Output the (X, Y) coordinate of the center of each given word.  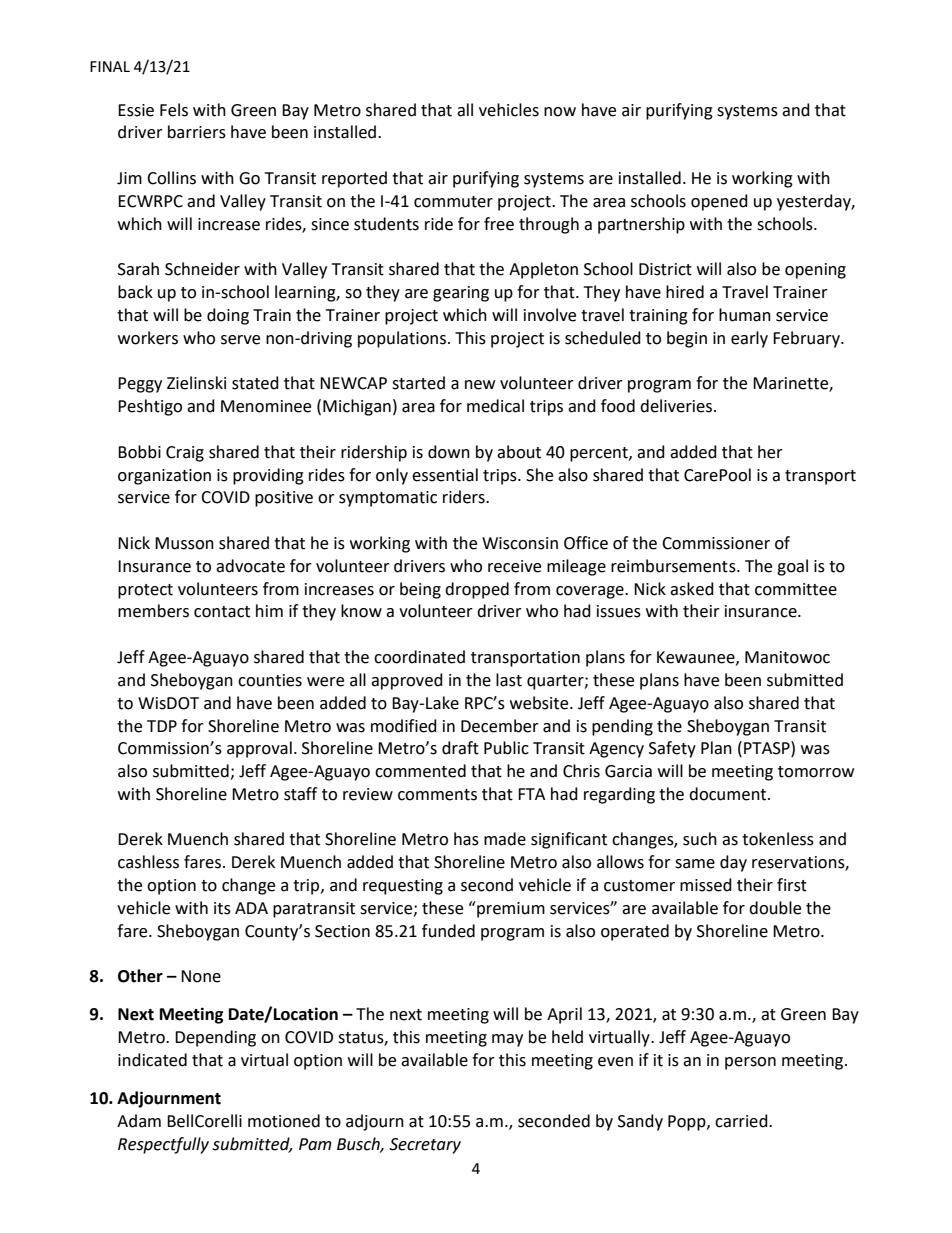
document (729, 794)
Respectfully (163, 1145)
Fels (174, 110)
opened (719, 202)
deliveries (677, 406)
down (449, 452)
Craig (185, 454)
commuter (453, 202)
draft (460, 748)
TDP (162, 726)
